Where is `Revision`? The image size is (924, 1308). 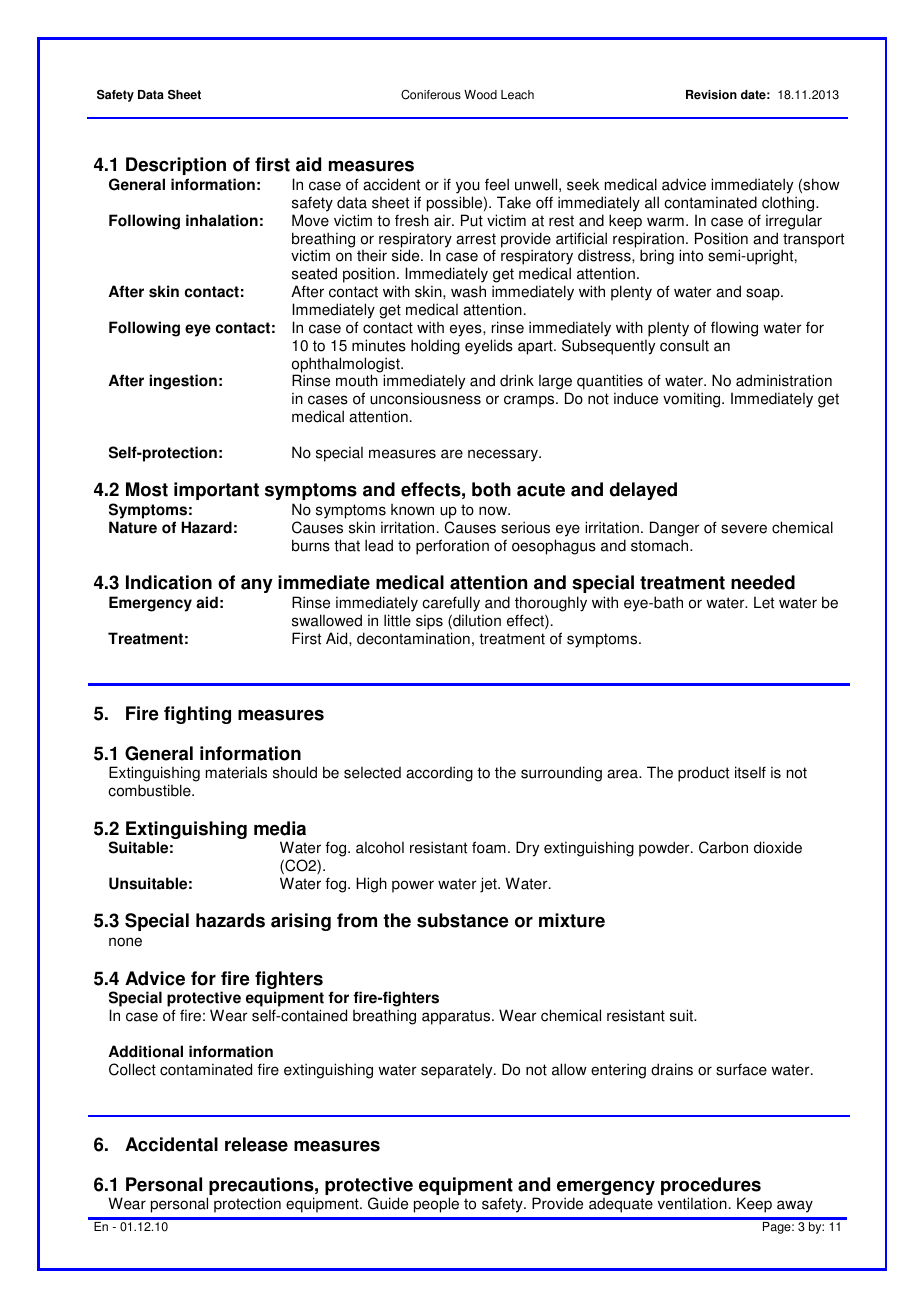
Revision is located at coordinates (711, 95).
